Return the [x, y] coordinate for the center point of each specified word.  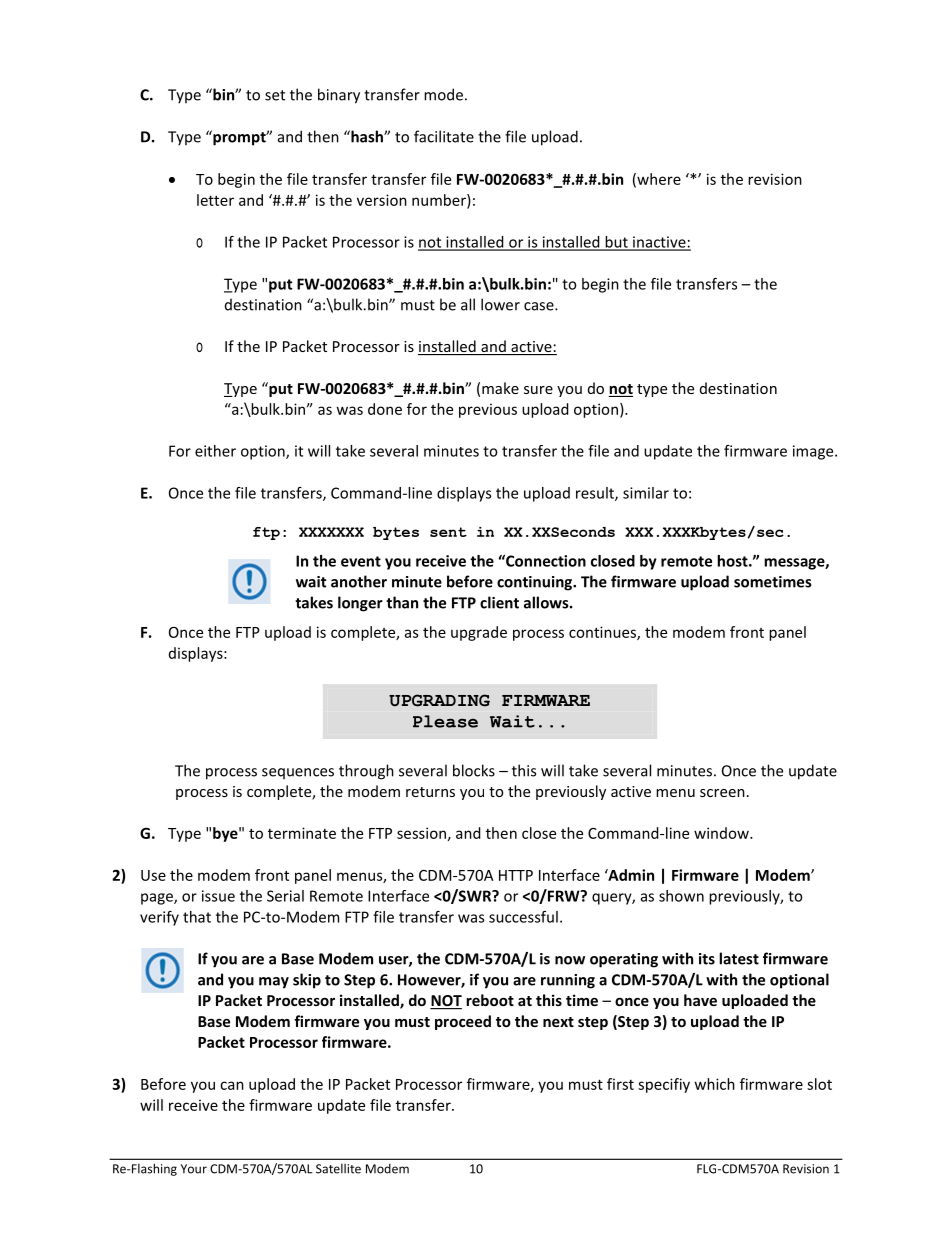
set [275, 95]
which [715, 1084]
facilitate [444, 136]
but [616, 243]
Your [194, 1169]
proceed [463, 1022]
